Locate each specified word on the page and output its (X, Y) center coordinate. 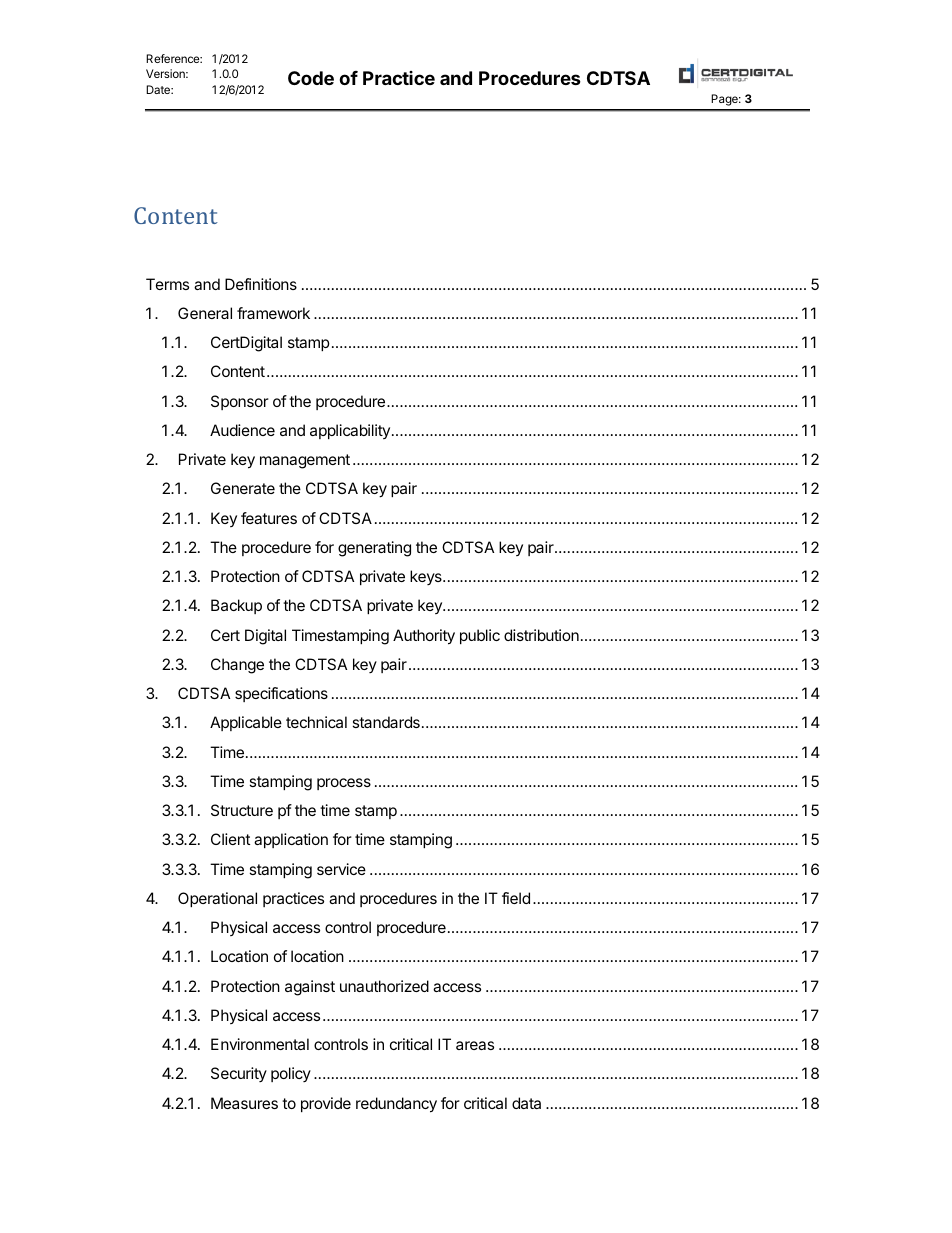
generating (374, 549)
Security (239, 1074)
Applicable (246, 723)
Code (311, 78)
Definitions (261, 284)
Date (159, 89)
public (480, 636)
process (344, 784)
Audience (242, 430)
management (305, 461)
